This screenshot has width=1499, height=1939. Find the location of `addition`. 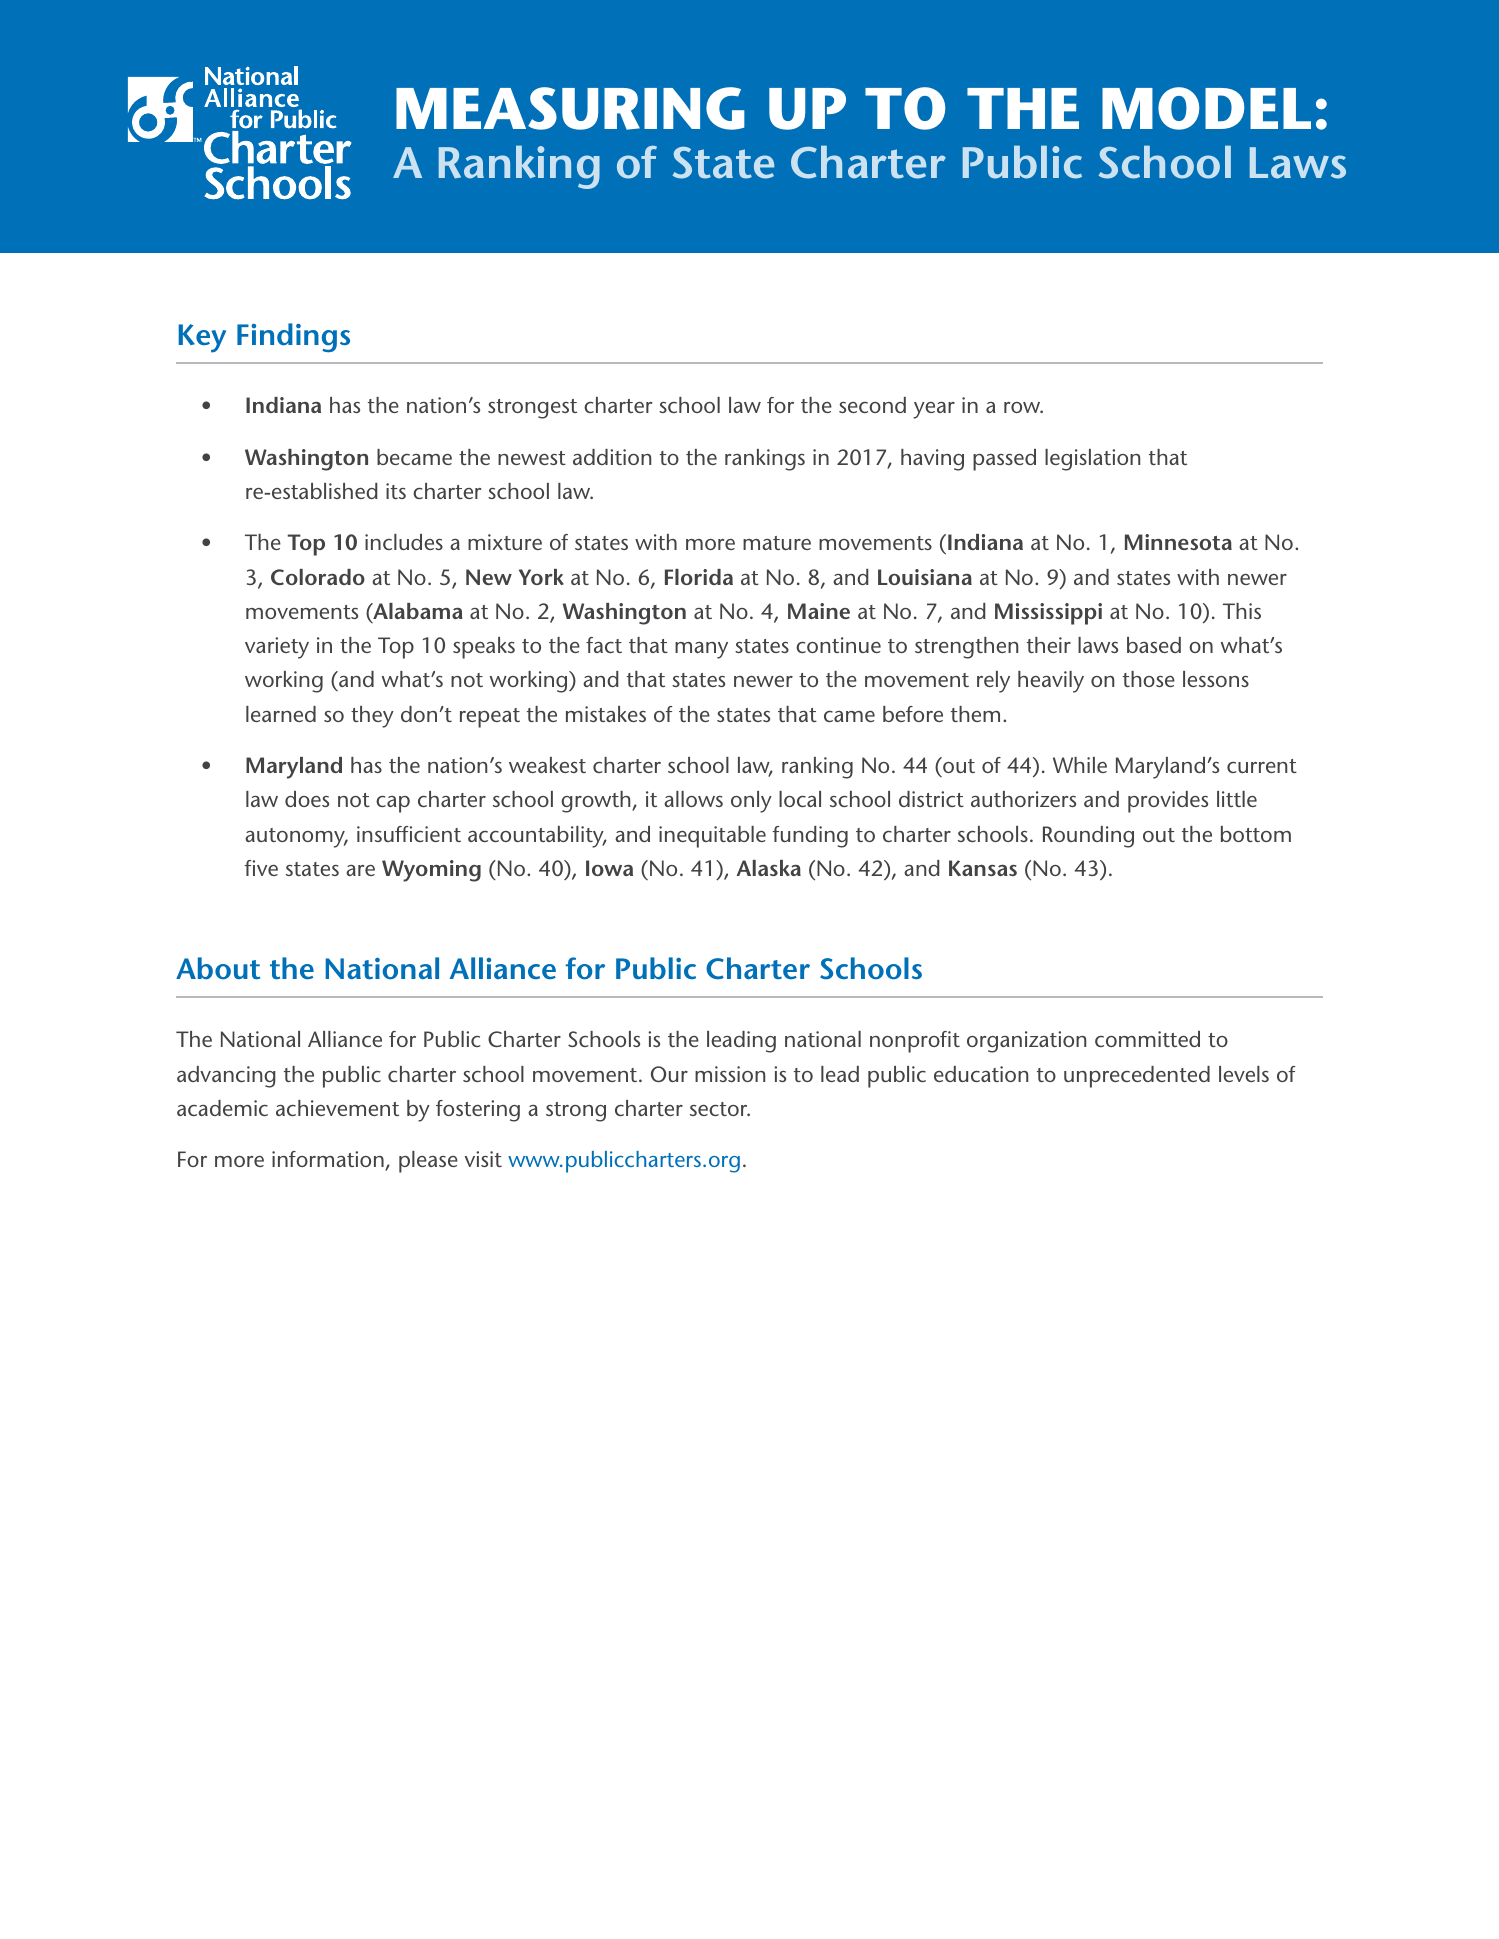

addition is located at coordinates (612, 457).
